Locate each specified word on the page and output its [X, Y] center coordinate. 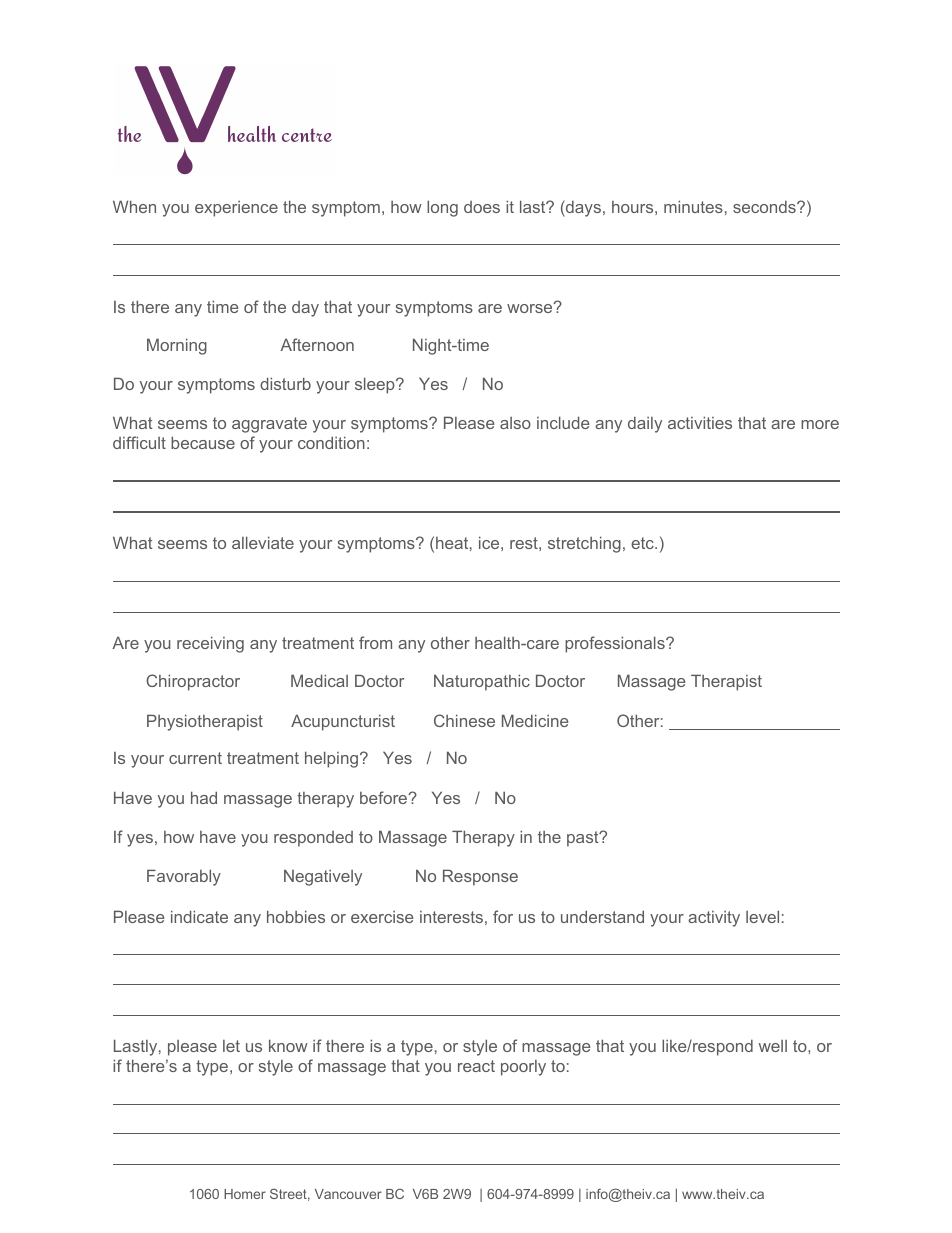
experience [236, 209]
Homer [245, 1194]
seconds [765, 206]
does [482, 207]
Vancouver [348, 1194]
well [773, 1046]
